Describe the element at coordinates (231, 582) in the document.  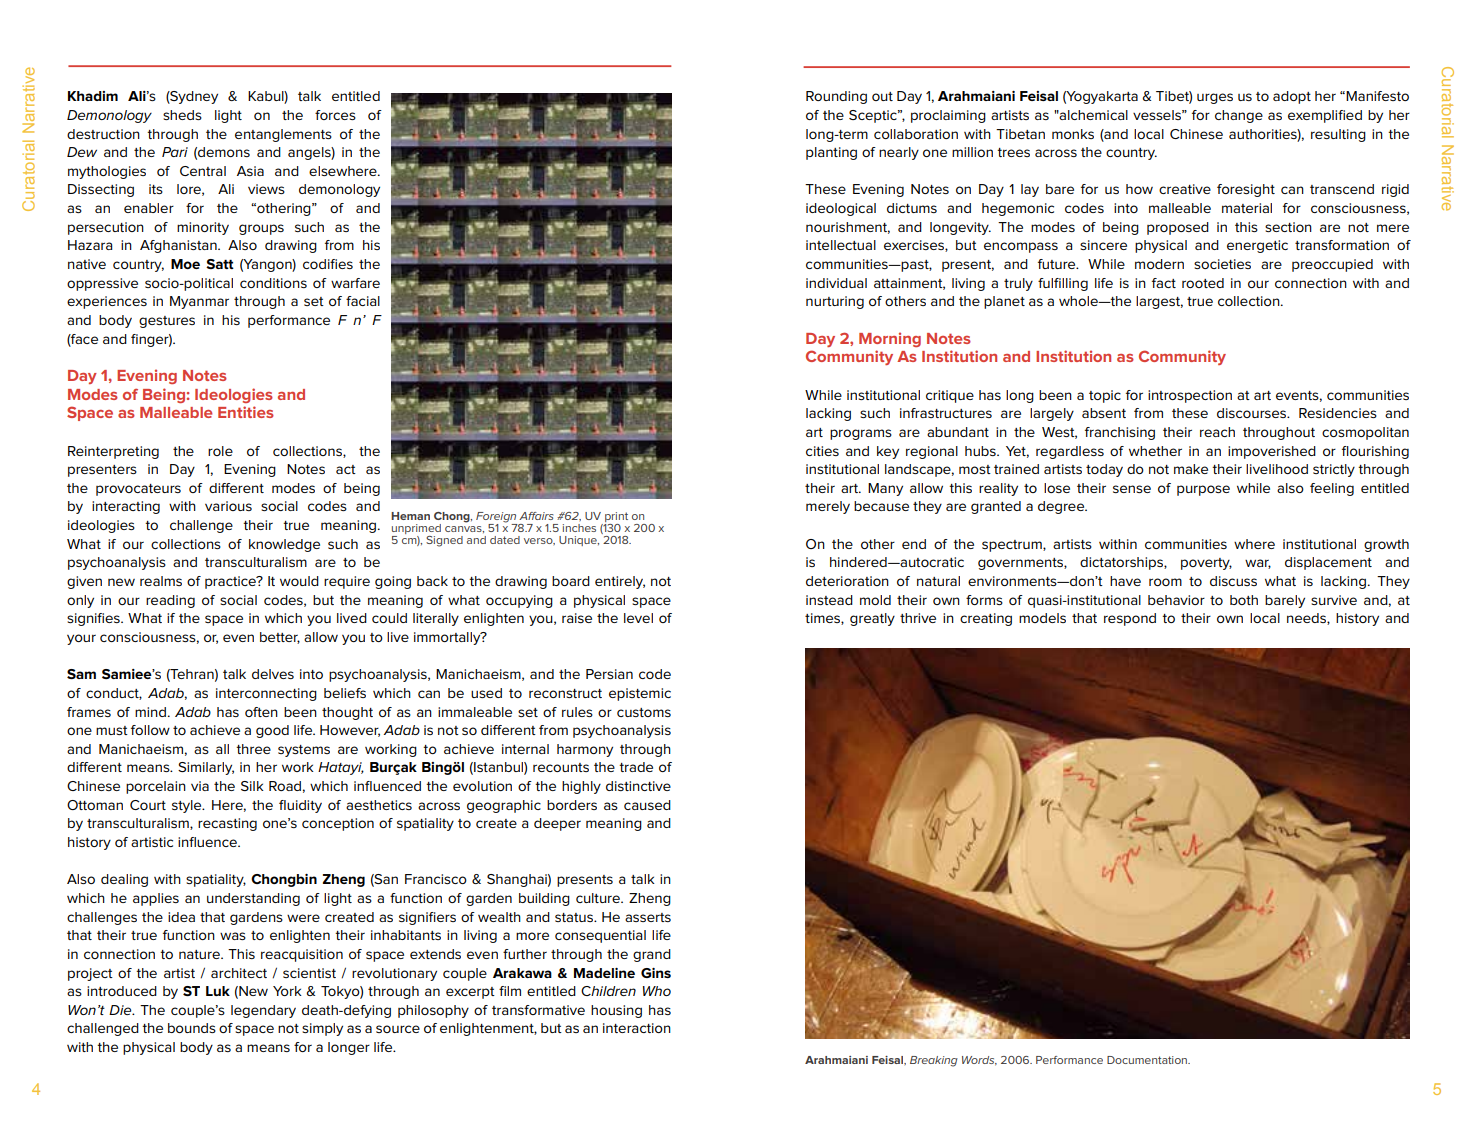
I see `practice` at that location.
